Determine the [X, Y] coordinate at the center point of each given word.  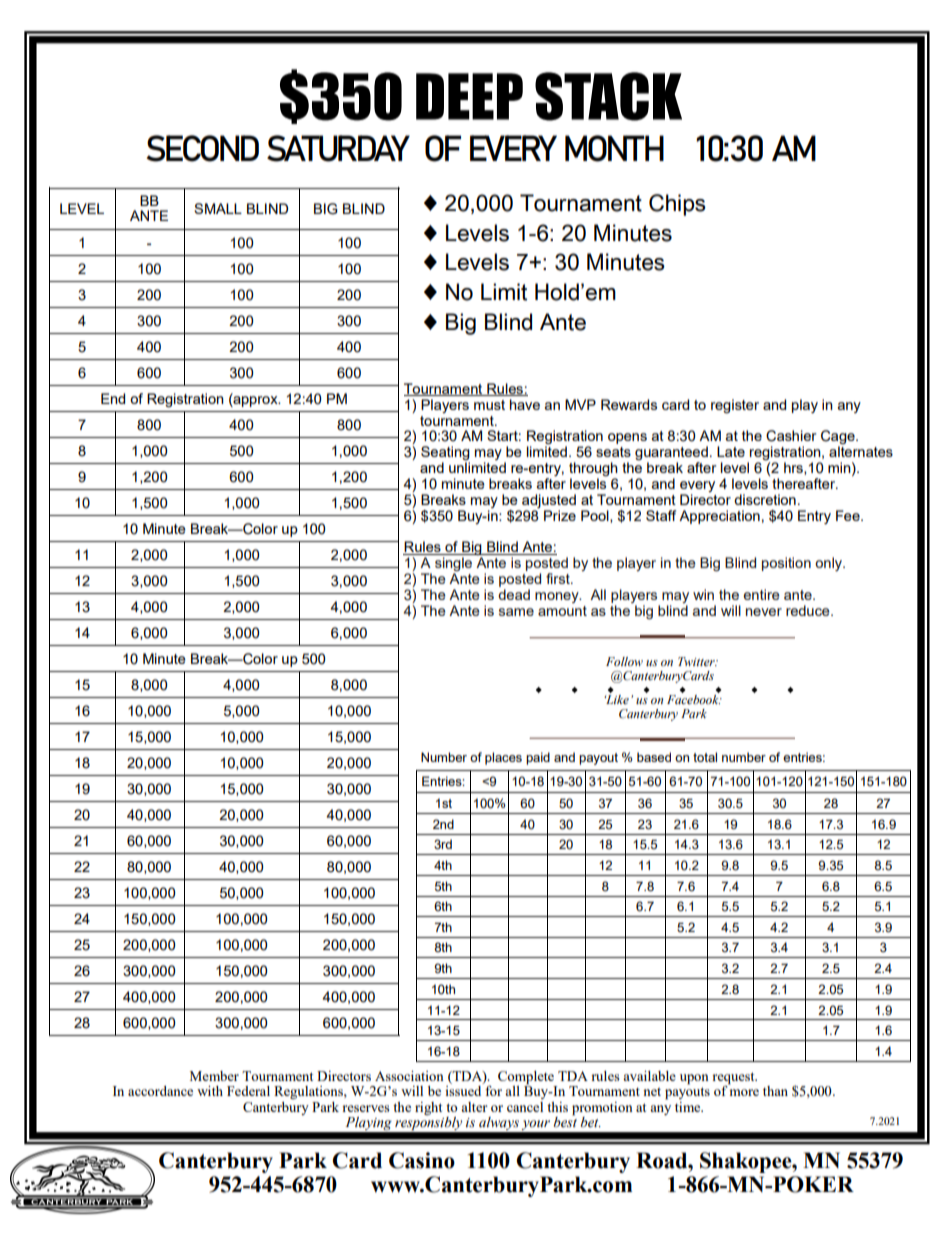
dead [514, 594]
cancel [525, 1107]
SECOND [203, 148]
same [516, 612]
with [210, 1091]
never [764, 612]
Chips [677, 205]
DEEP [469, 96]
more [744, 1092]
